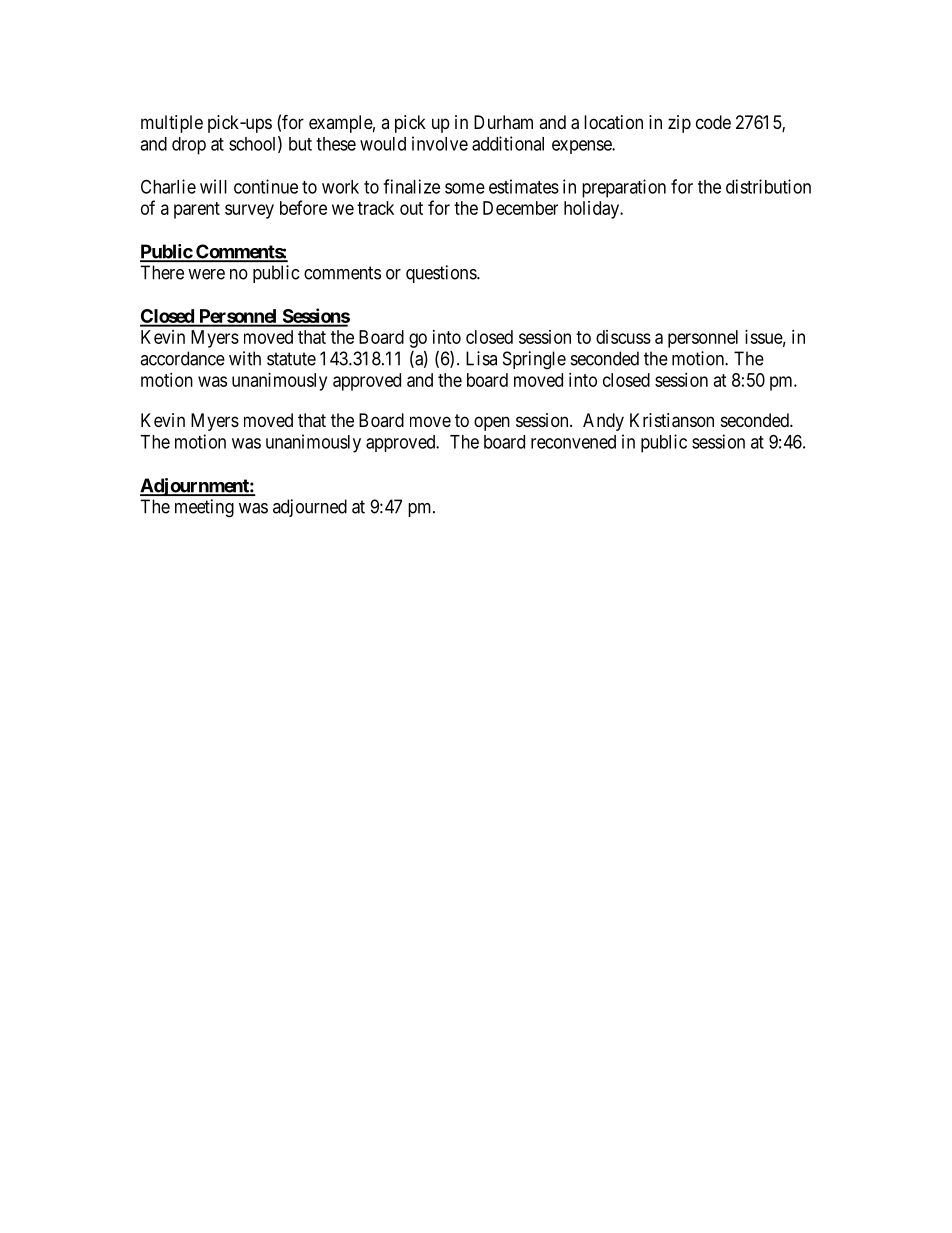 The image size is (952, 1233). I want to click on involve, so click(440, 143).
